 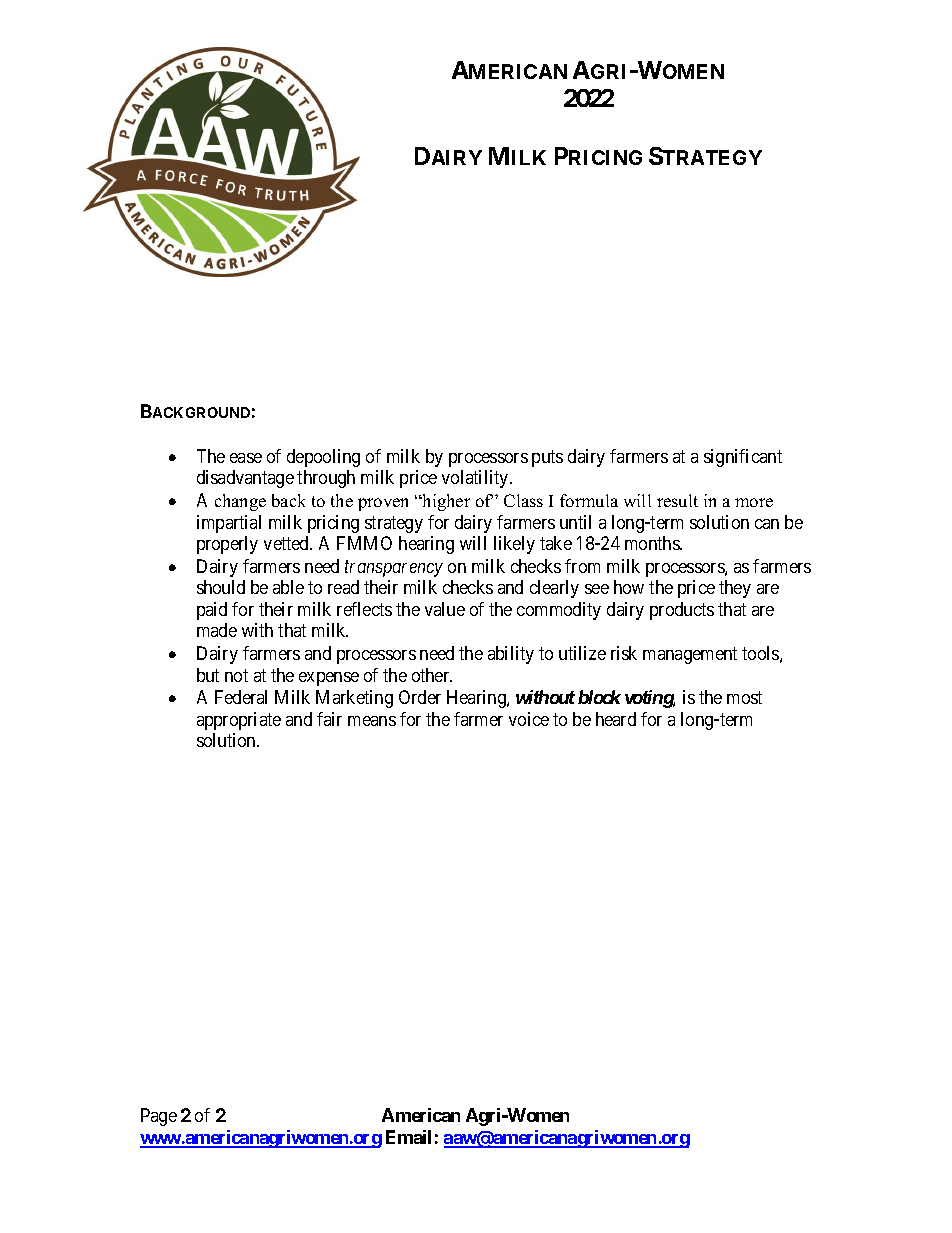 What do you see at coordinates (599, 697) in the image?
I see `block` at bounding box center [599, 697].
